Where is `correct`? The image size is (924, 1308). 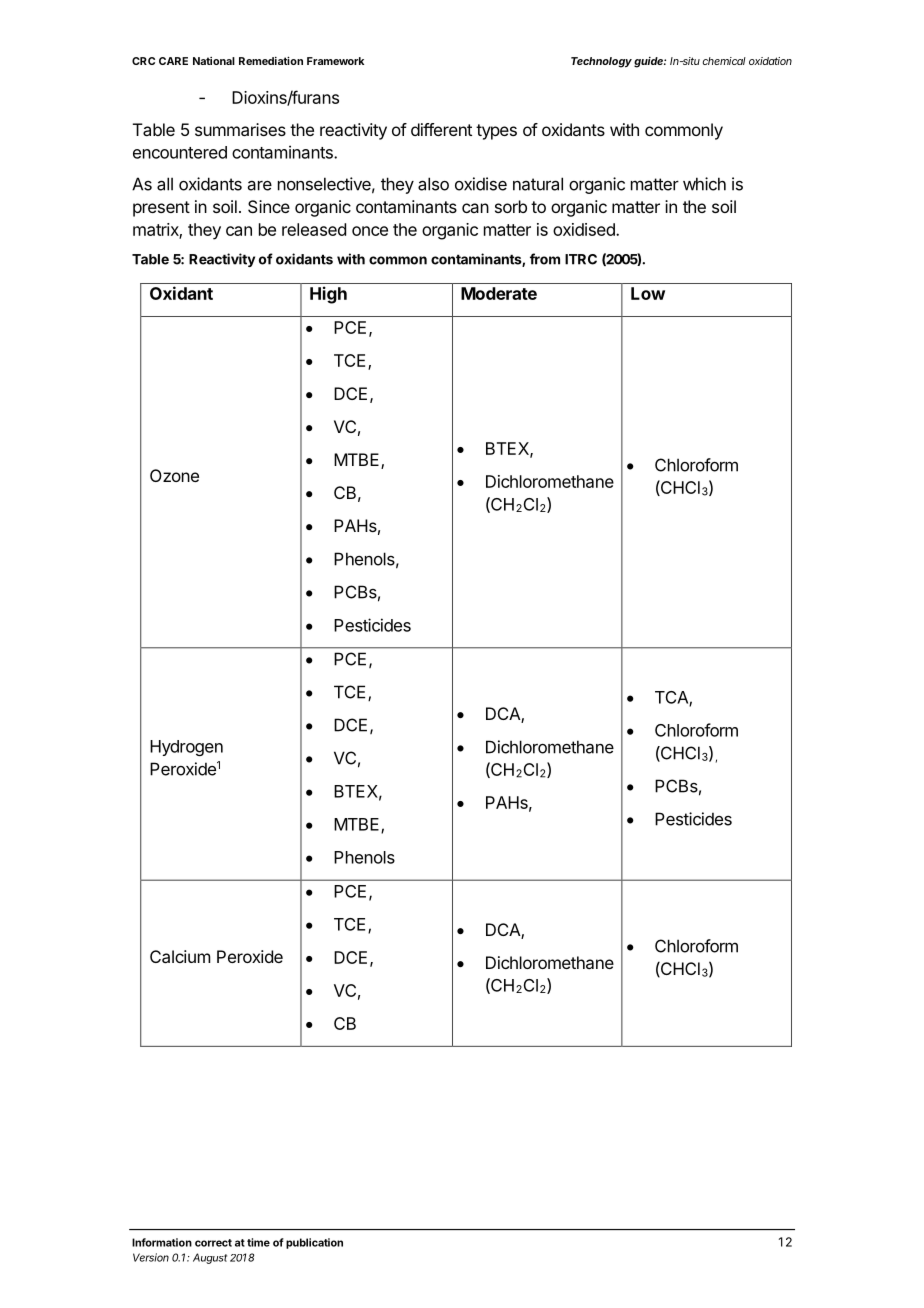
correct is located at coordinates (213, 1243).
